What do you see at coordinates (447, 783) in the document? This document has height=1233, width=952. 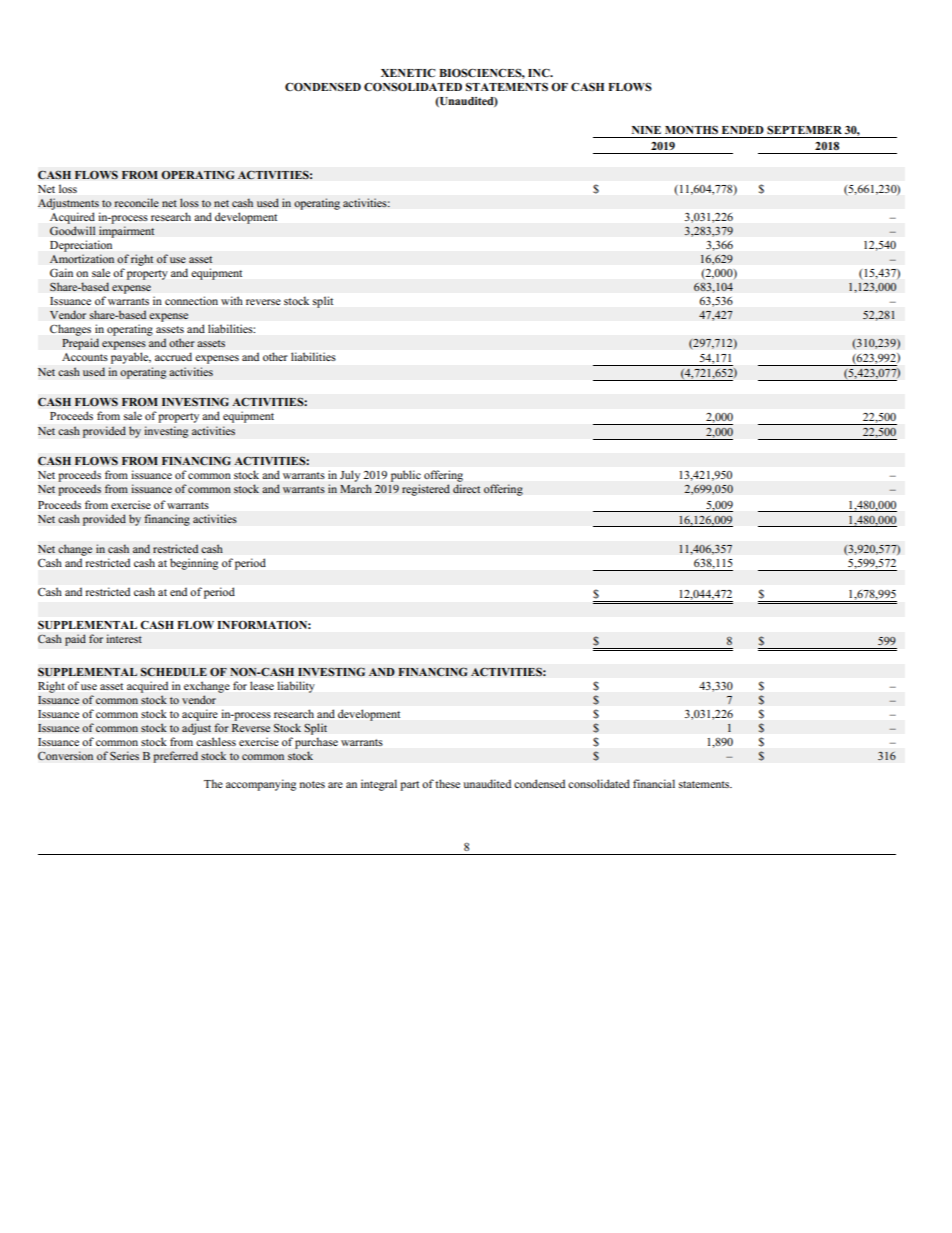 I see `these` at bounding box center [447, 783].
